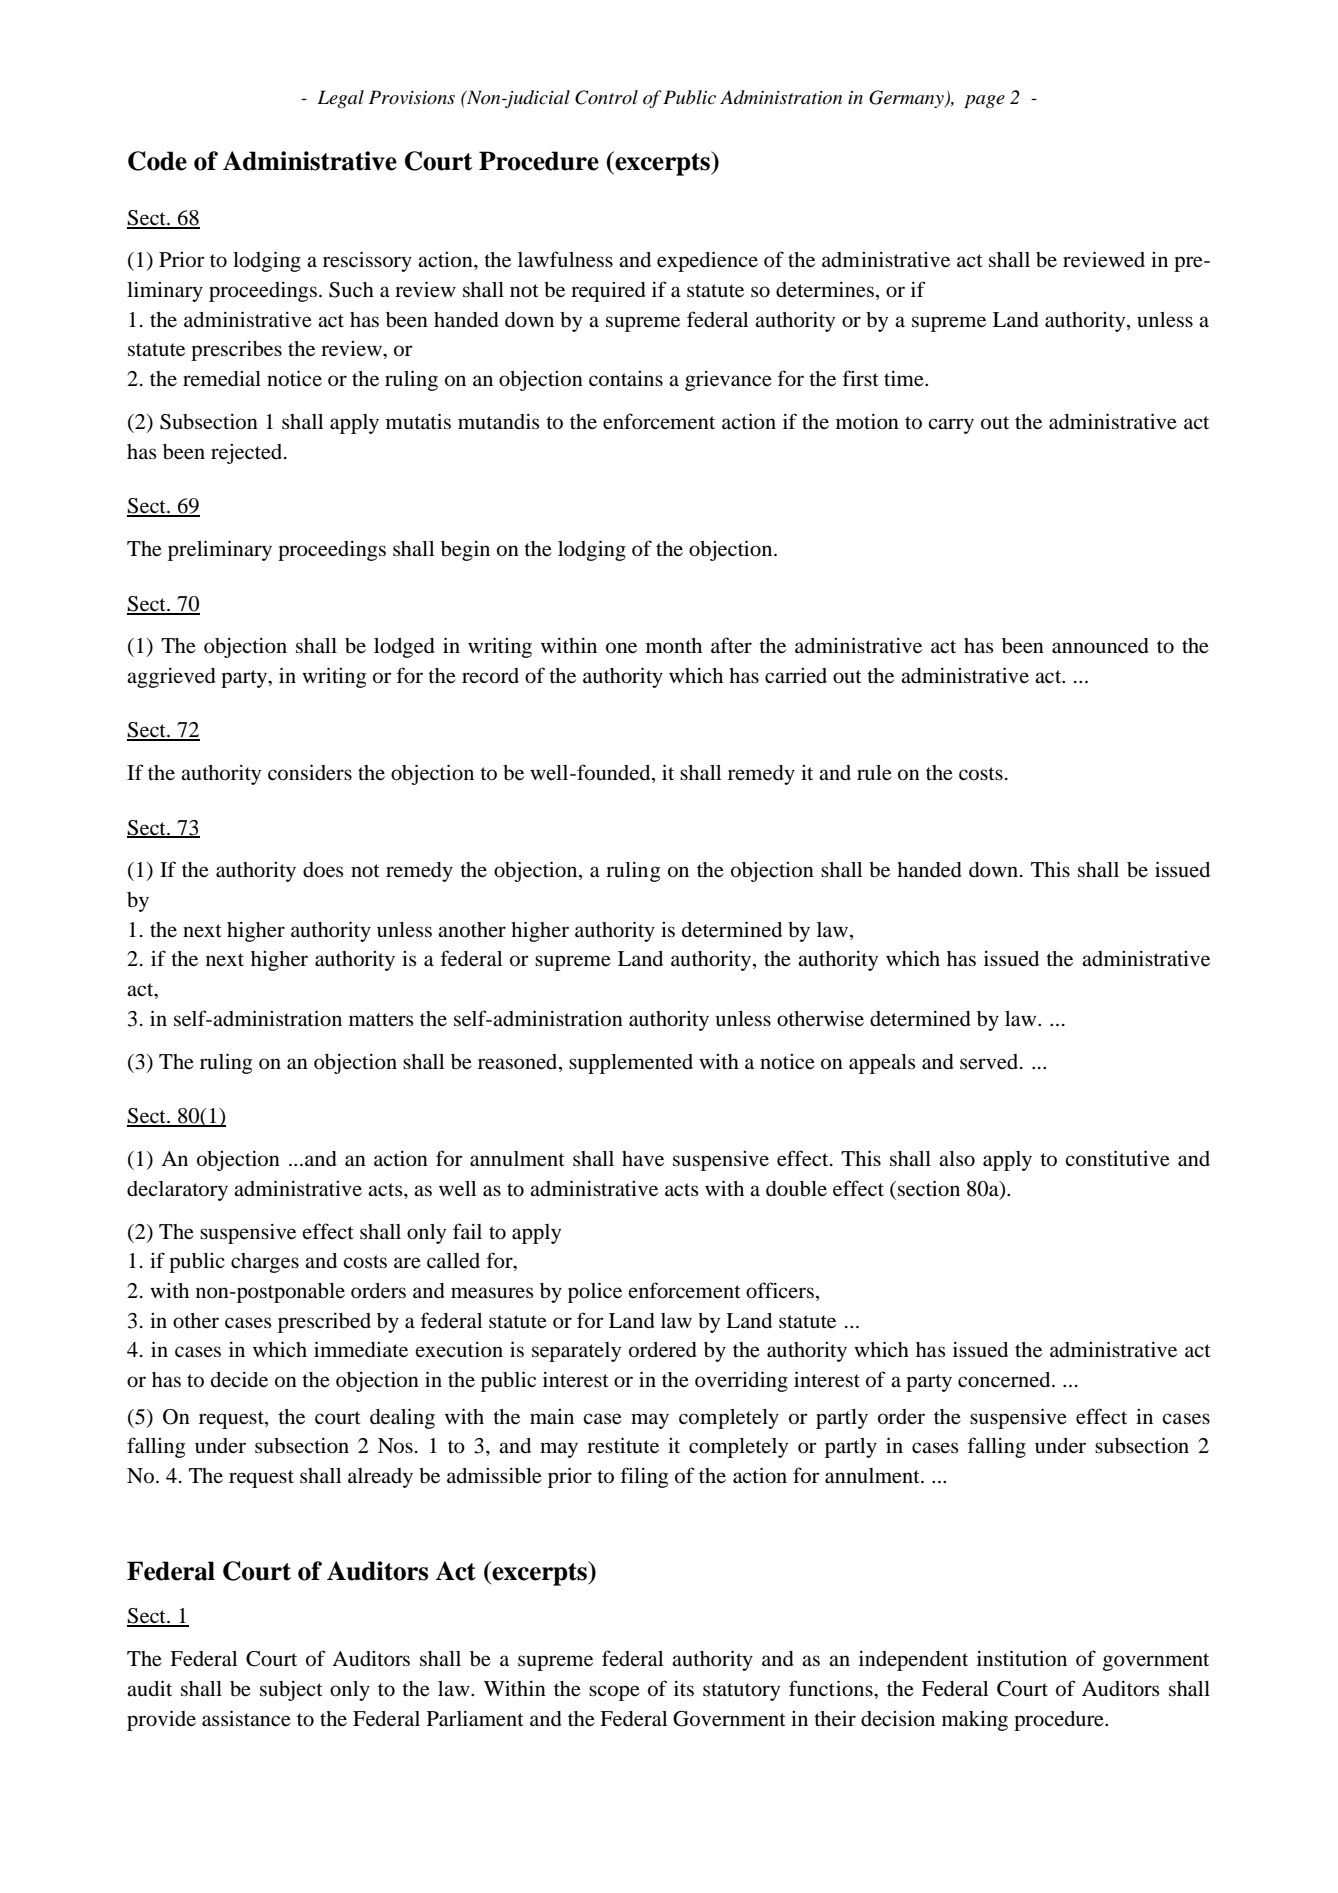  What do you see at coordinates (248, 454) in the document?
I see `rejected` at bounding box center [248, 454].
